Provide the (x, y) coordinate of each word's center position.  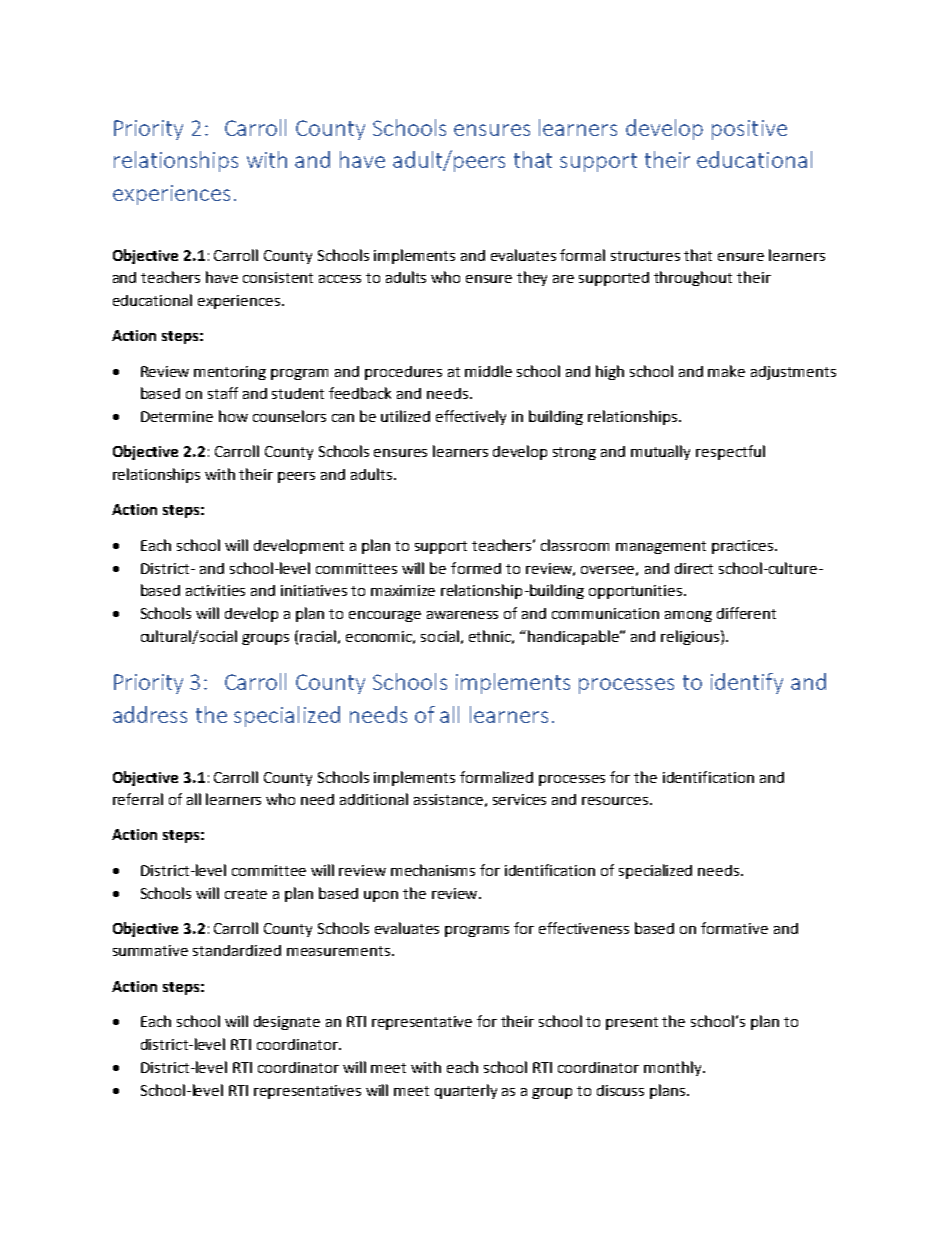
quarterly (466, 1091)
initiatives (314, 590)
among (688, 616)
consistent (278, 277)
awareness (462, 615)
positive (749, 130)
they (532, 278)
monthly (674, 1068)
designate (287, 1023)
